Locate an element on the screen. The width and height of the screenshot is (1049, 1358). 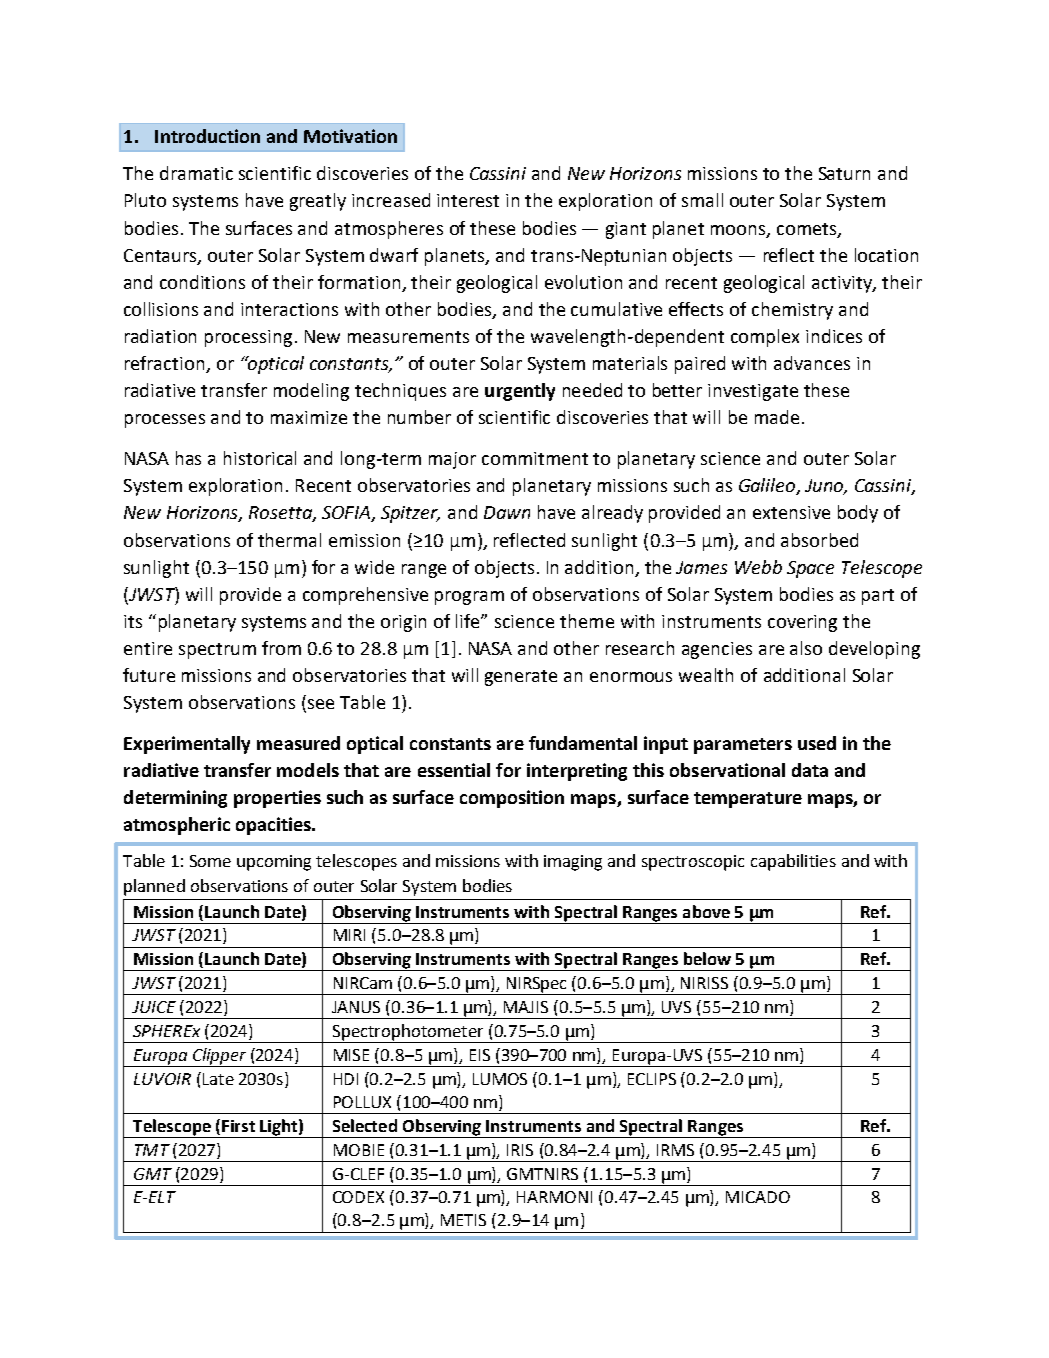
Some is located at coordinates (210, 861).
